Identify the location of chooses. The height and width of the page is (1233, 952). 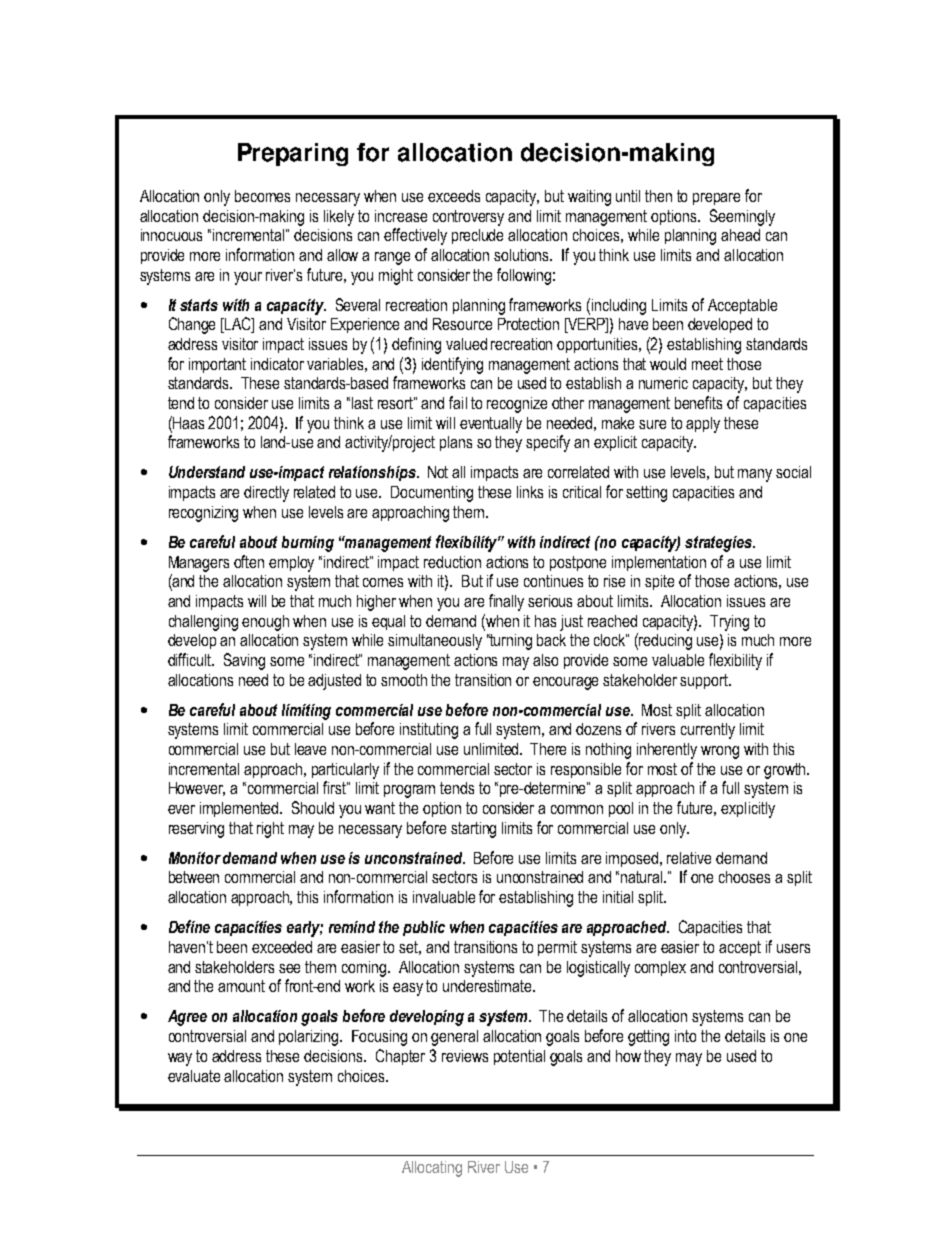
(744, 877).
